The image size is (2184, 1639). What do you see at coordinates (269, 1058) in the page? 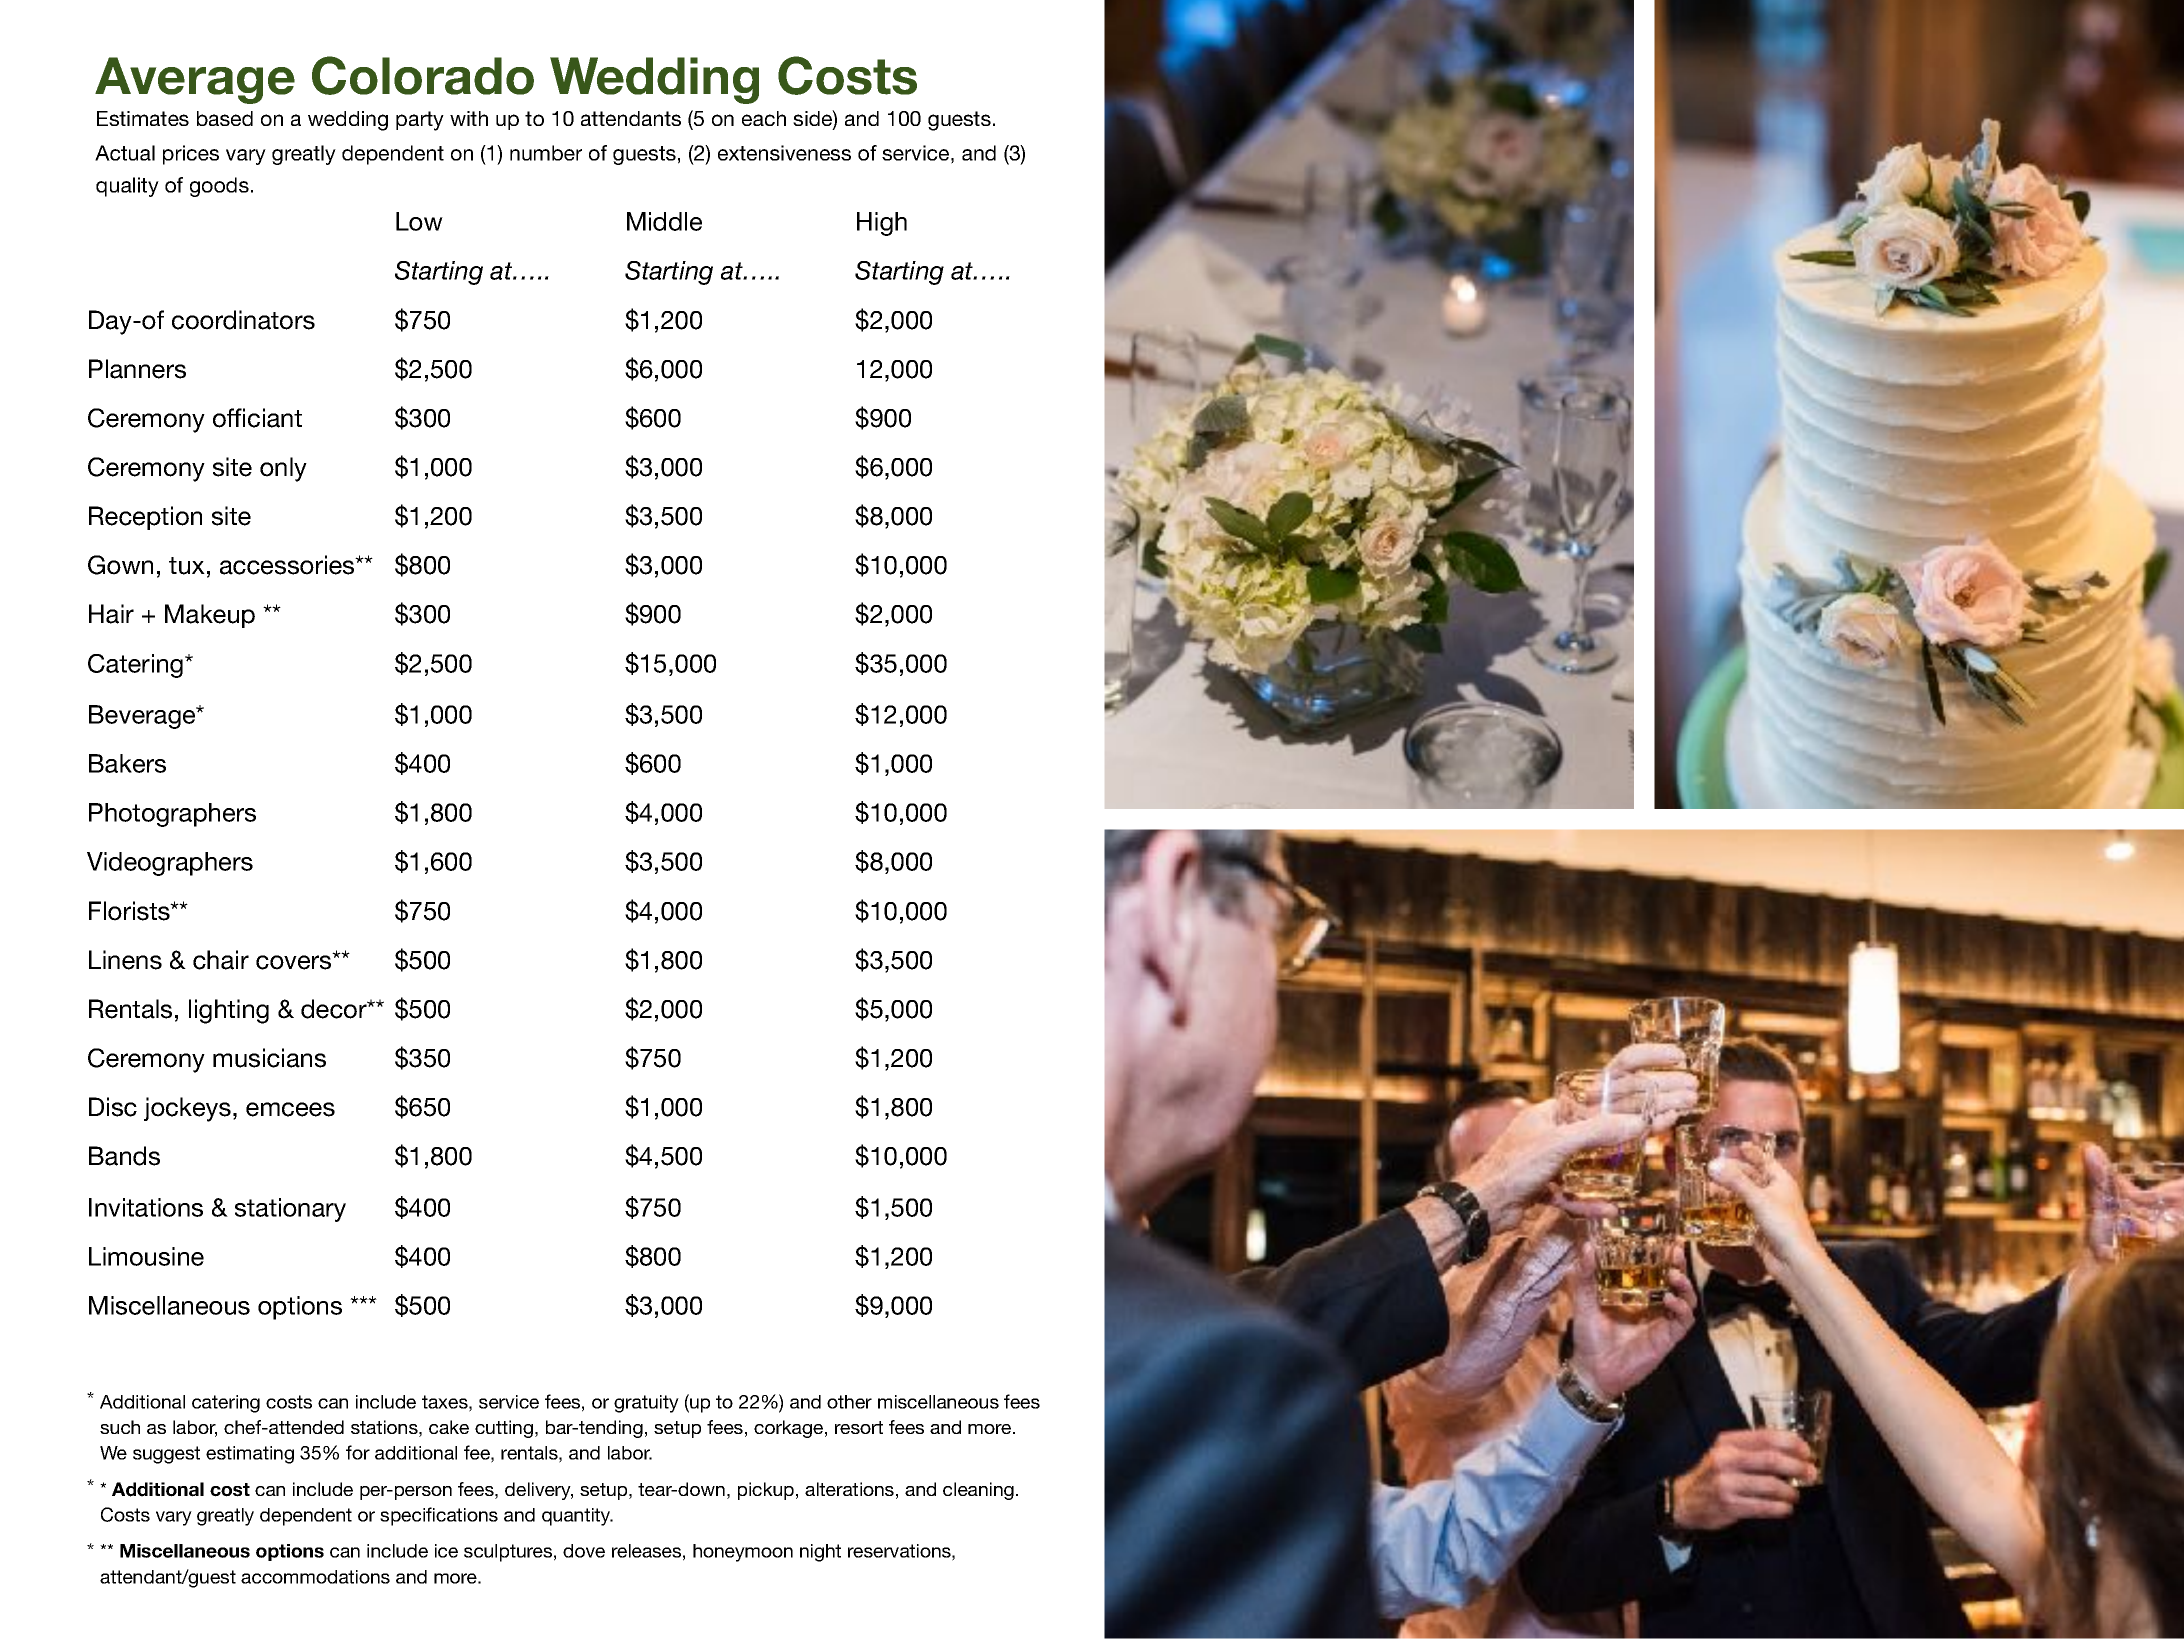
I see `musicians` at bounding box center [269, 1058].
